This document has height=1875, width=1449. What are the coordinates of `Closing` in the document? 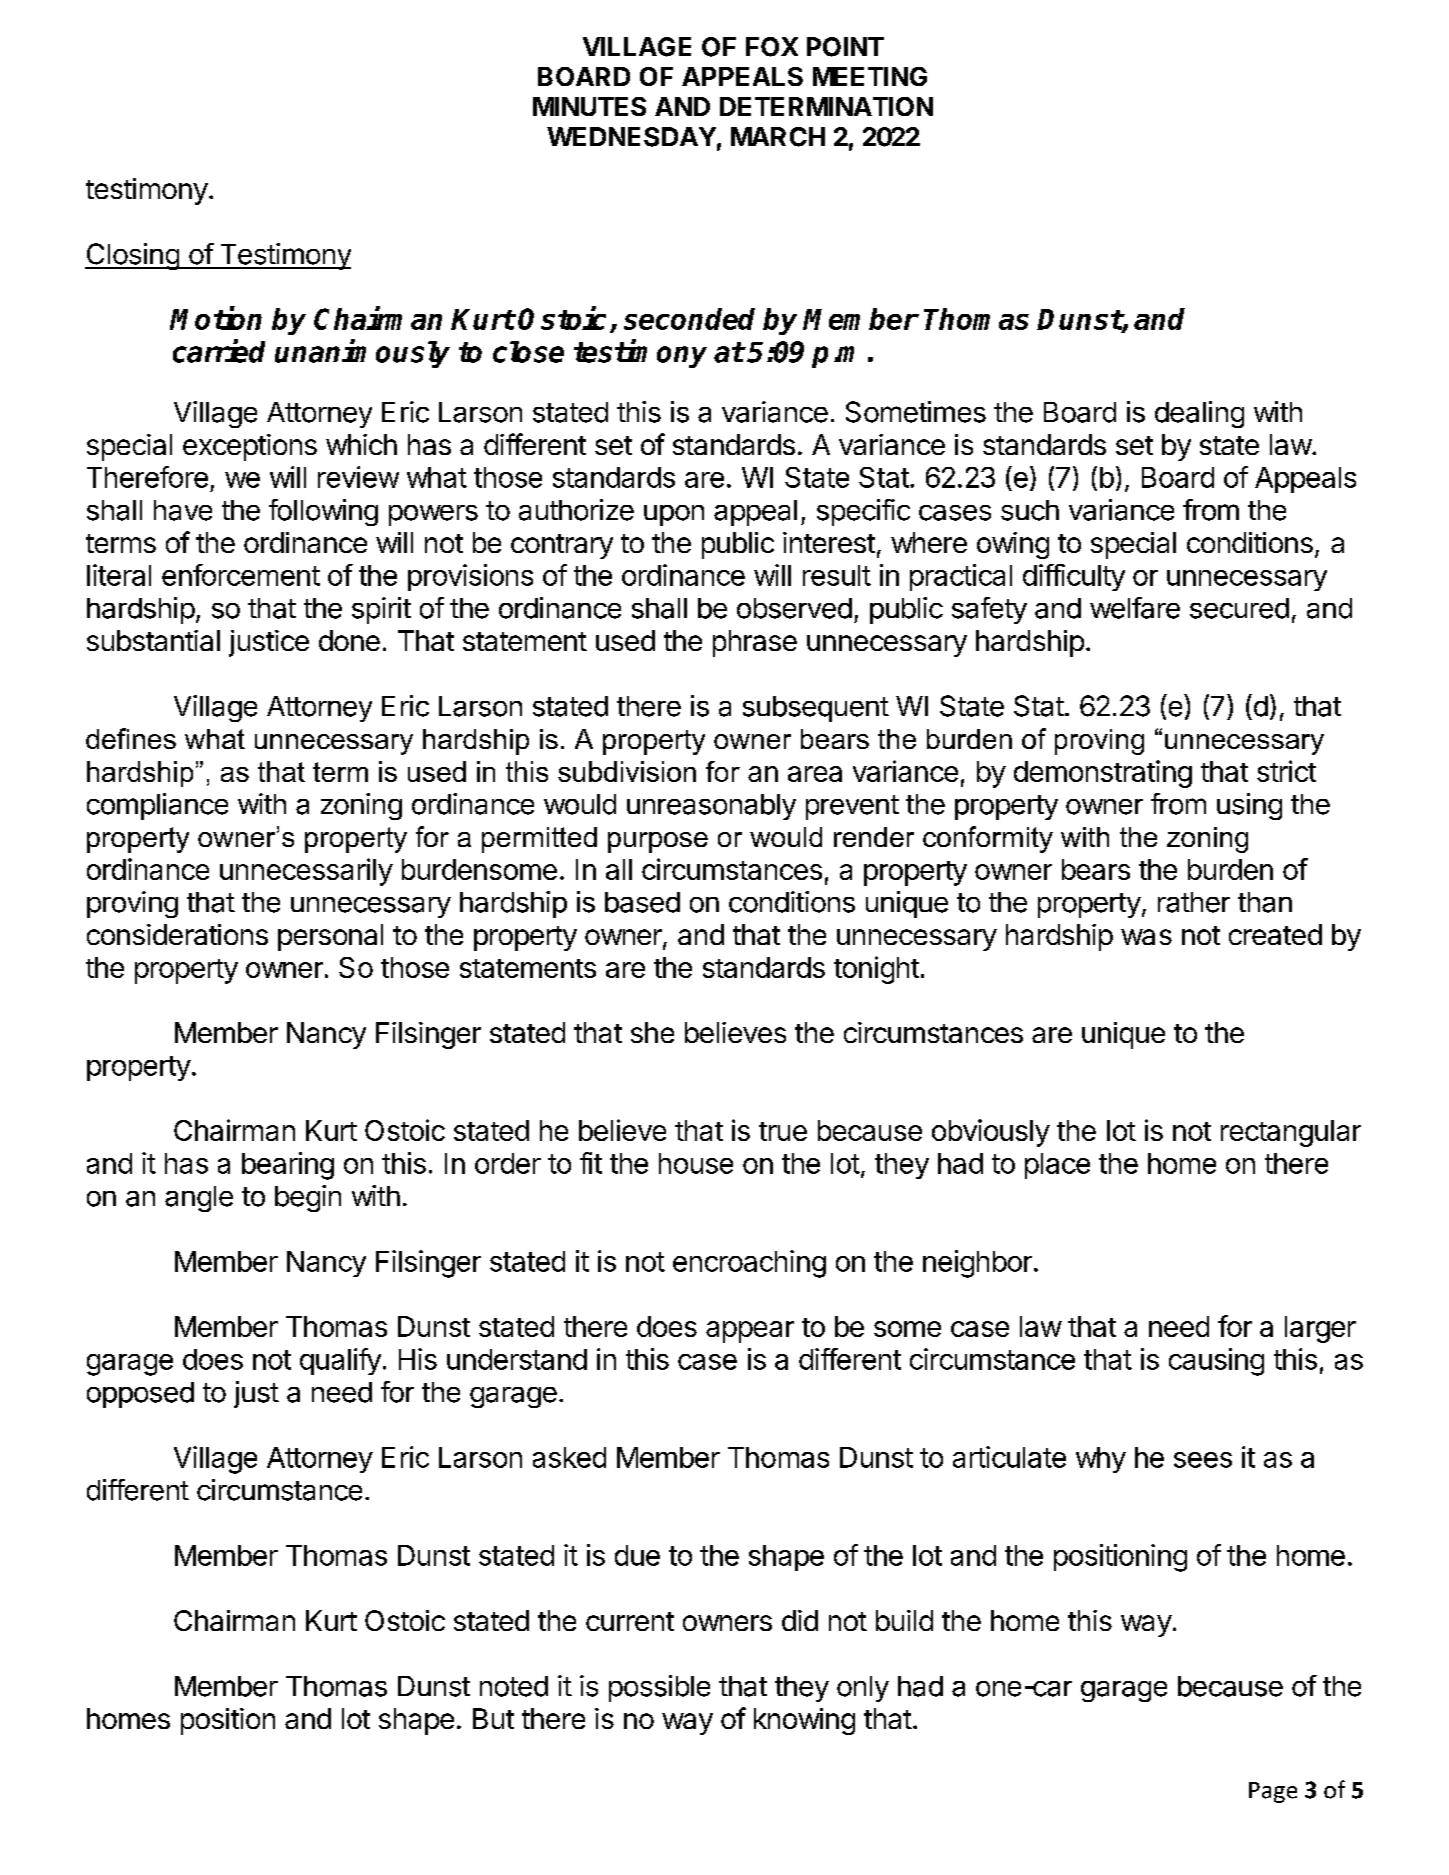 It's located at (133, 256).
